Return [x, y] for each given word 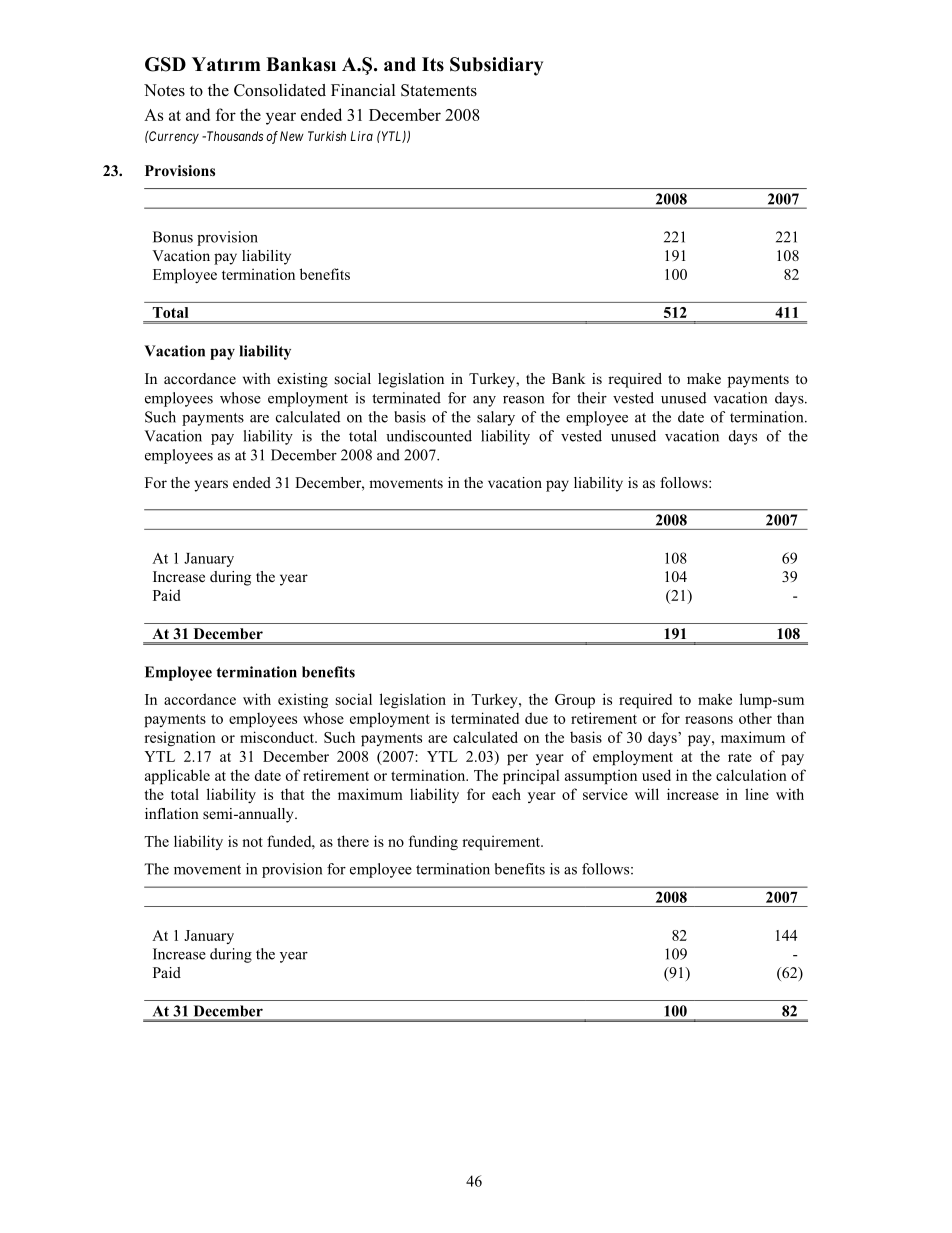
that [293, 794]
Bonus [173, 237]
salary [496, 418]
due [536, 718]
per [517, 759]
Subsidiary [496, 66]
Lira [361, 136]
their [592, 398]
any [484, 401]
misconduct [278, 737]
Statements [439, 90]
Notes [164, 90]
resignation [180, 738]
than [790, 718]
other [755, 718]
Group [575, 701]
